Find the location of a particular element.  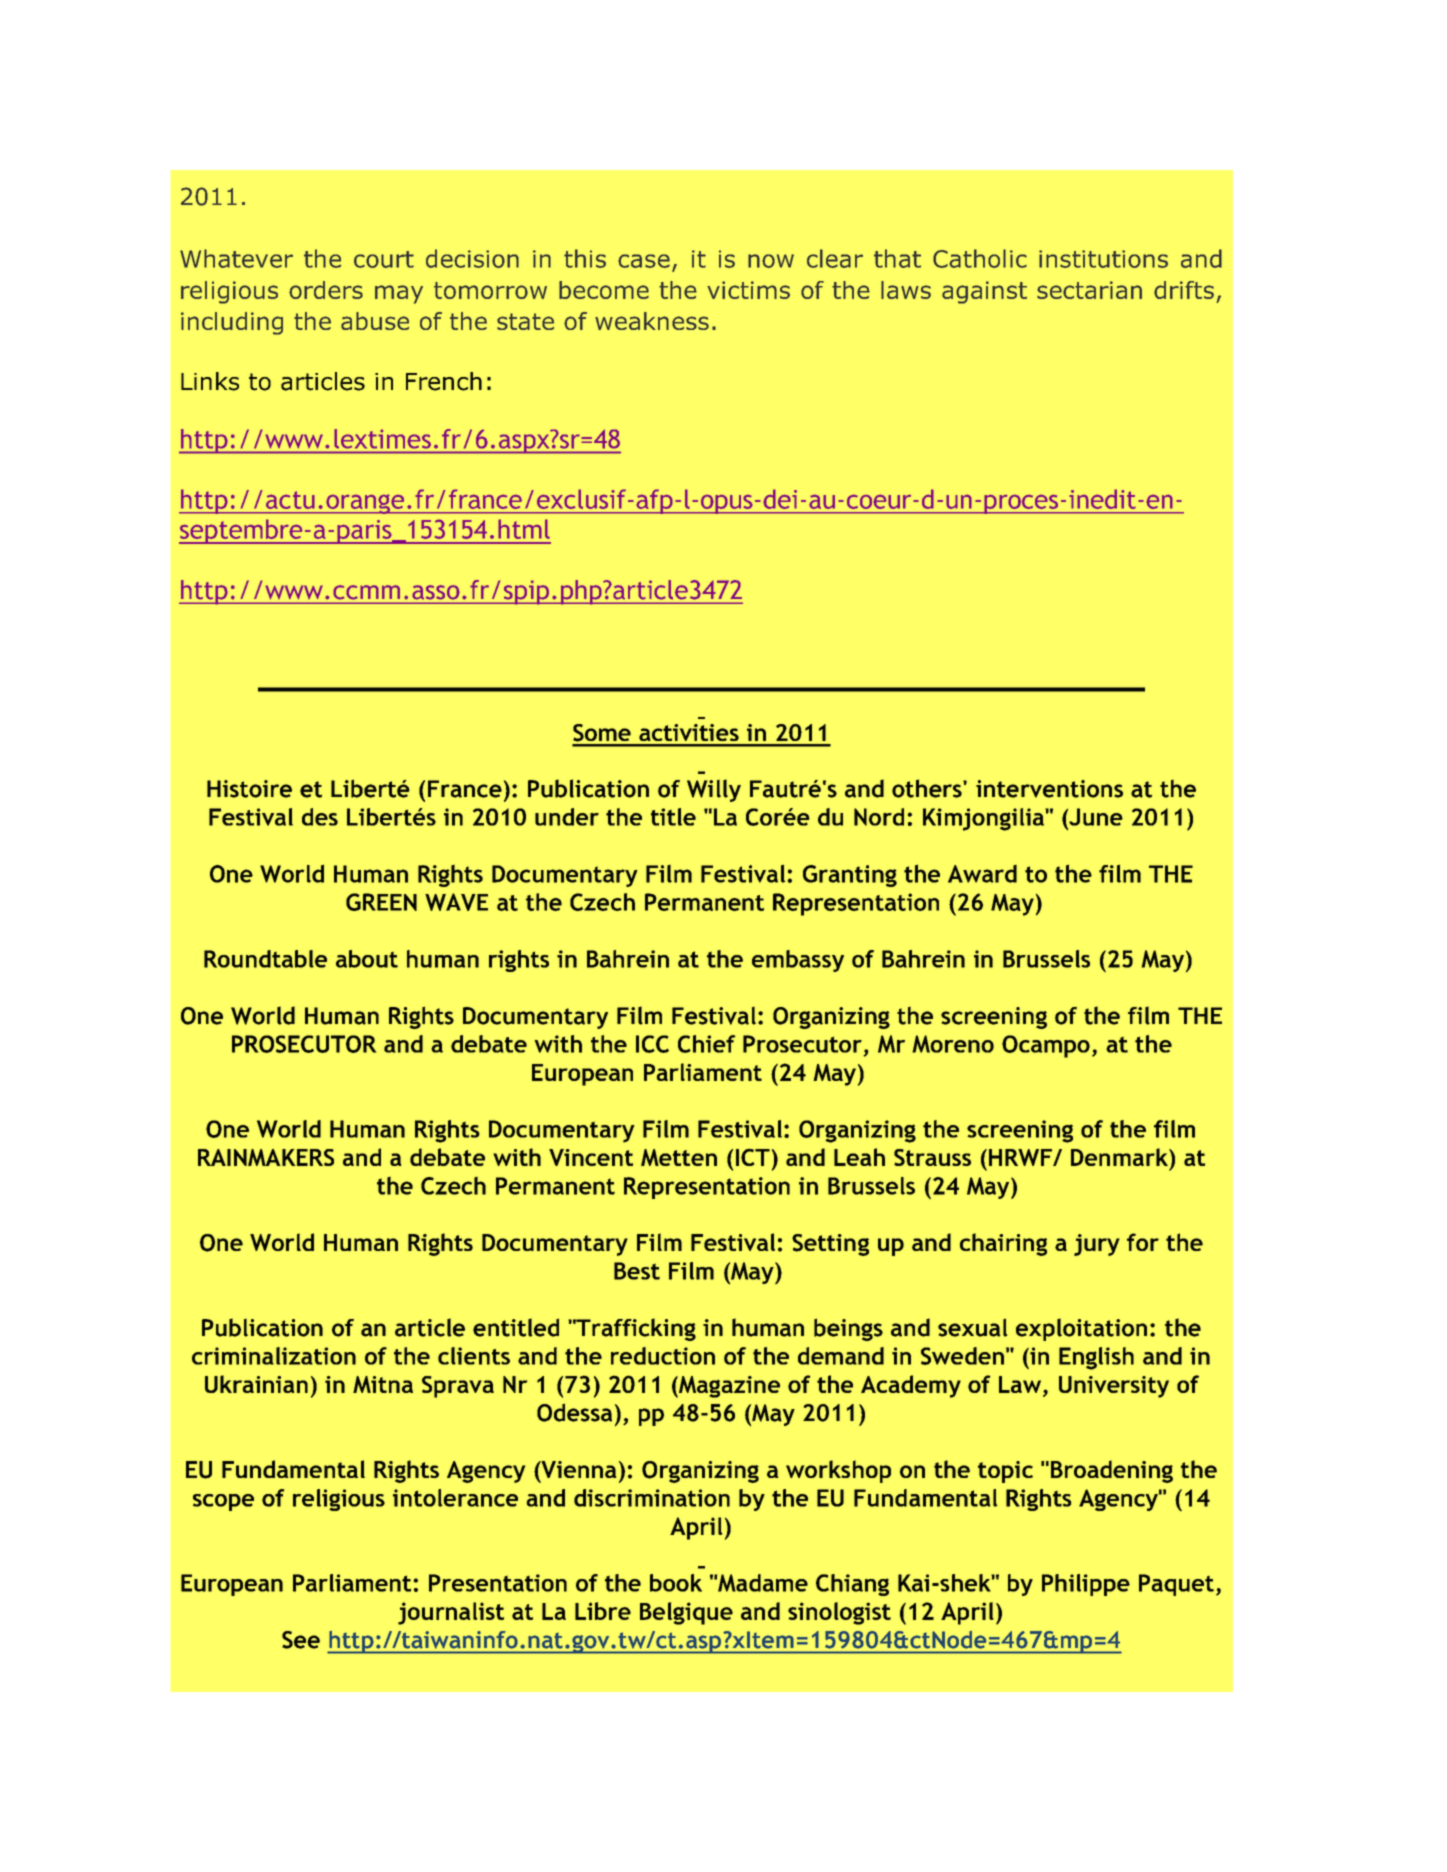

about is located at coordinates (367, 959).
